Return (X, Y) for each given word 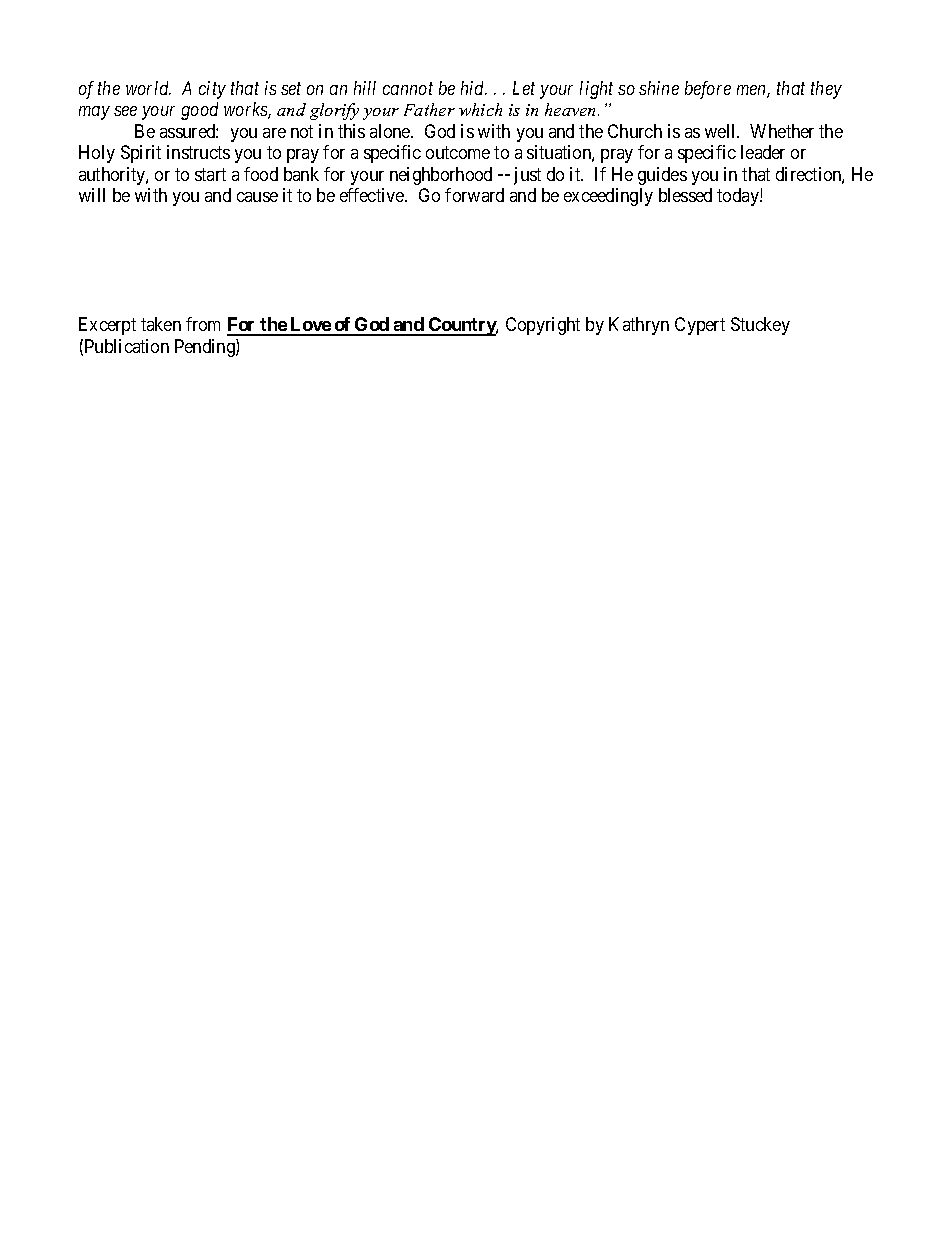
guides (662, 176)
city (212, 90)
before (708, 90)
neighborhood (441, 176)
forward (474, 195)
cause (257, 197)
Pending (206, 348)
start (210, 174)
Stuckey (760, 326)
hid (474, 88)
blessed (685, 195)
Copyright (543, 326)
